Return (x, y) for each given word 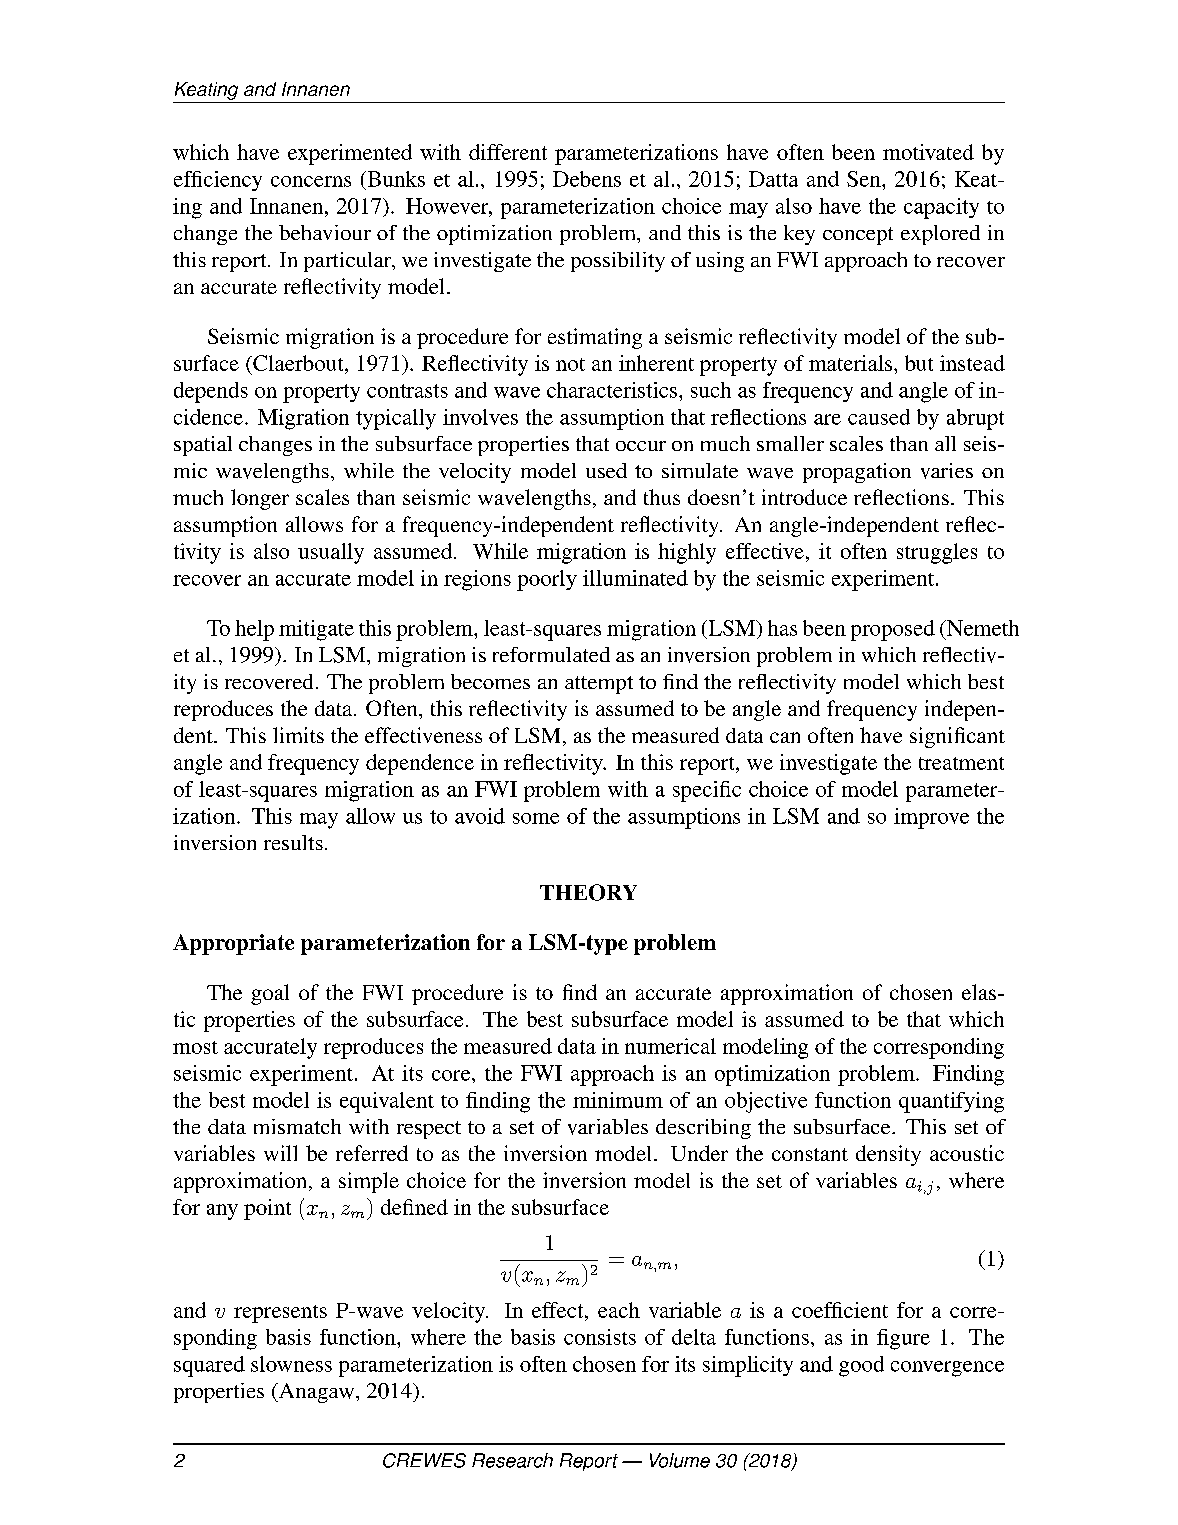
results (293, 842)
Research (512, 1460)
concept (858, 236)
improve (931, 818)
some (536, 818)
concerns (311, 181)
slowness (291, 1364)
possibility (618, 262)
